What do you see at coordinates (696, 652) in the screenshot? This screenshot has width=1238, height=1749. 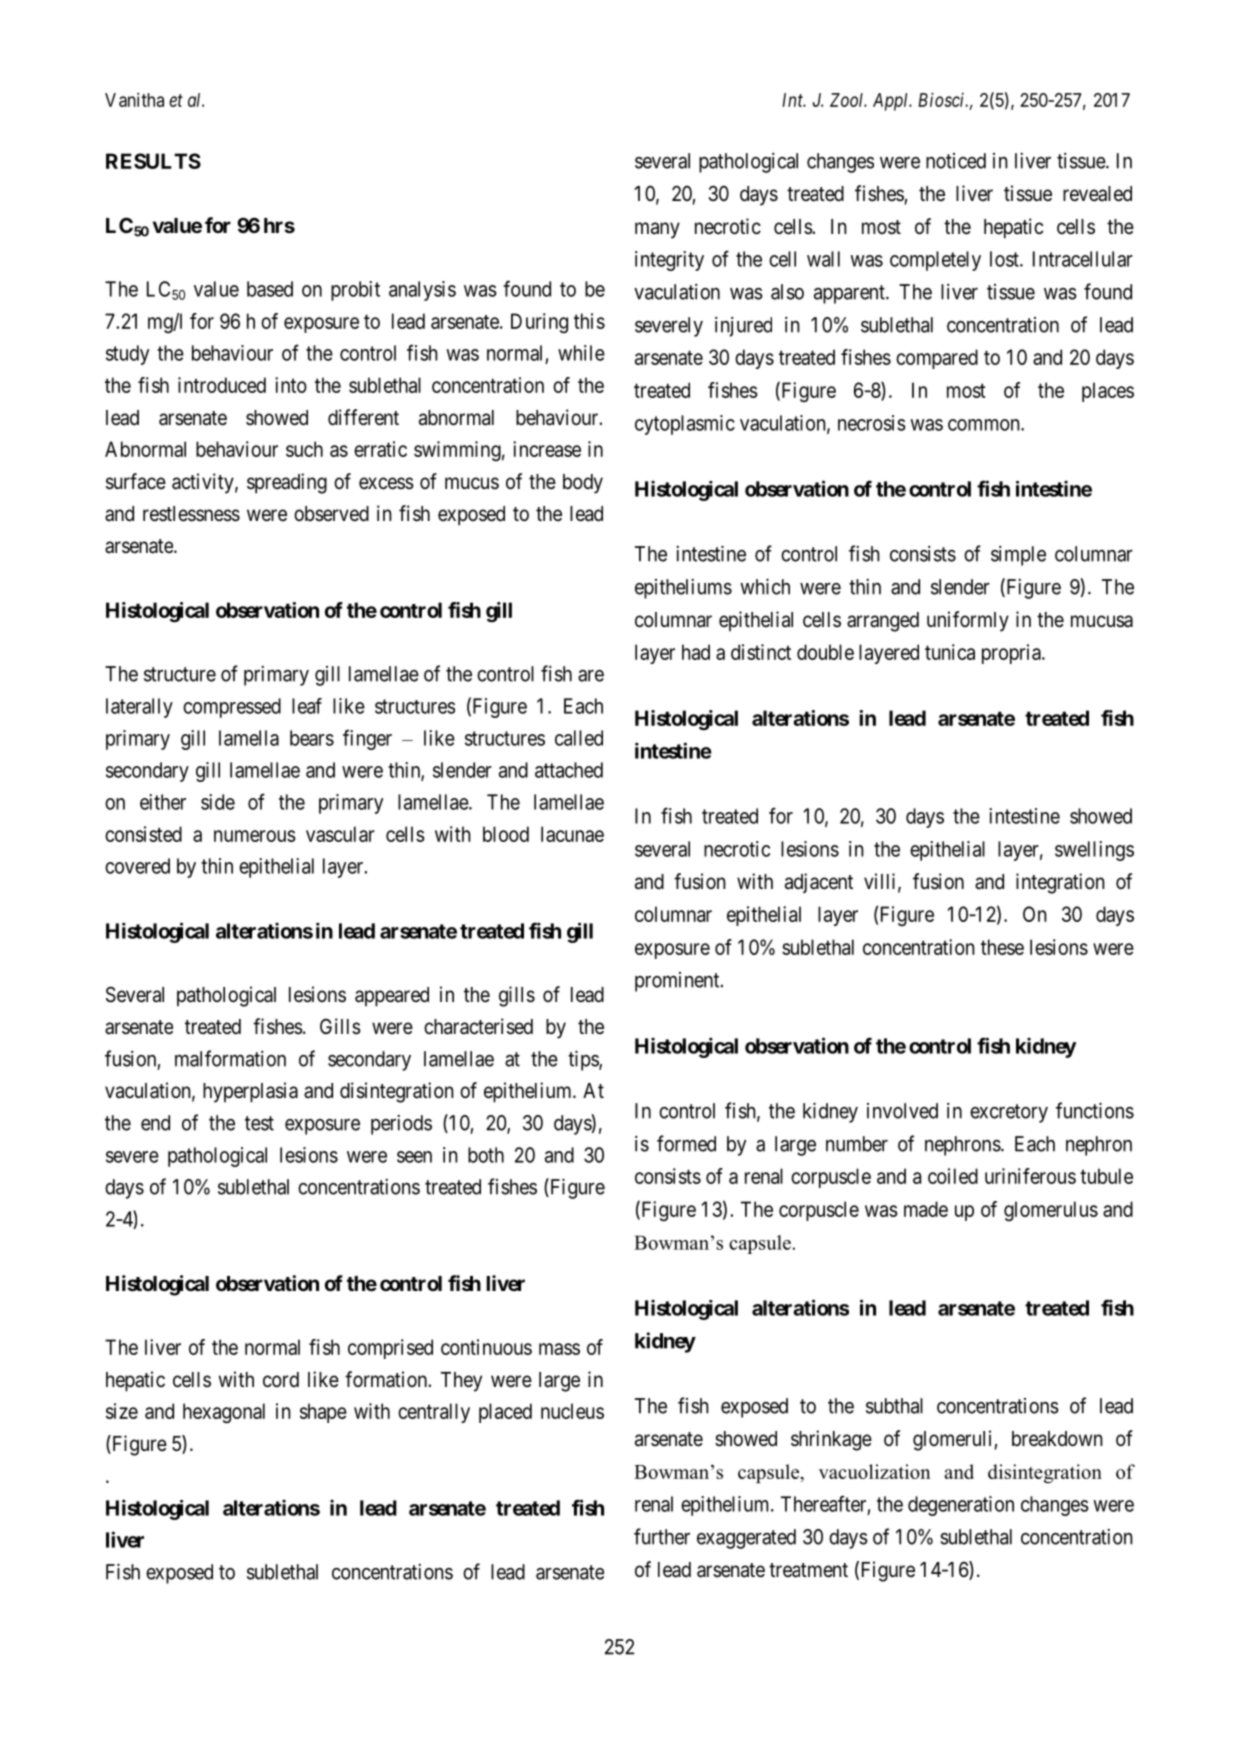 I see `had` at bounding box center [696, 652].
